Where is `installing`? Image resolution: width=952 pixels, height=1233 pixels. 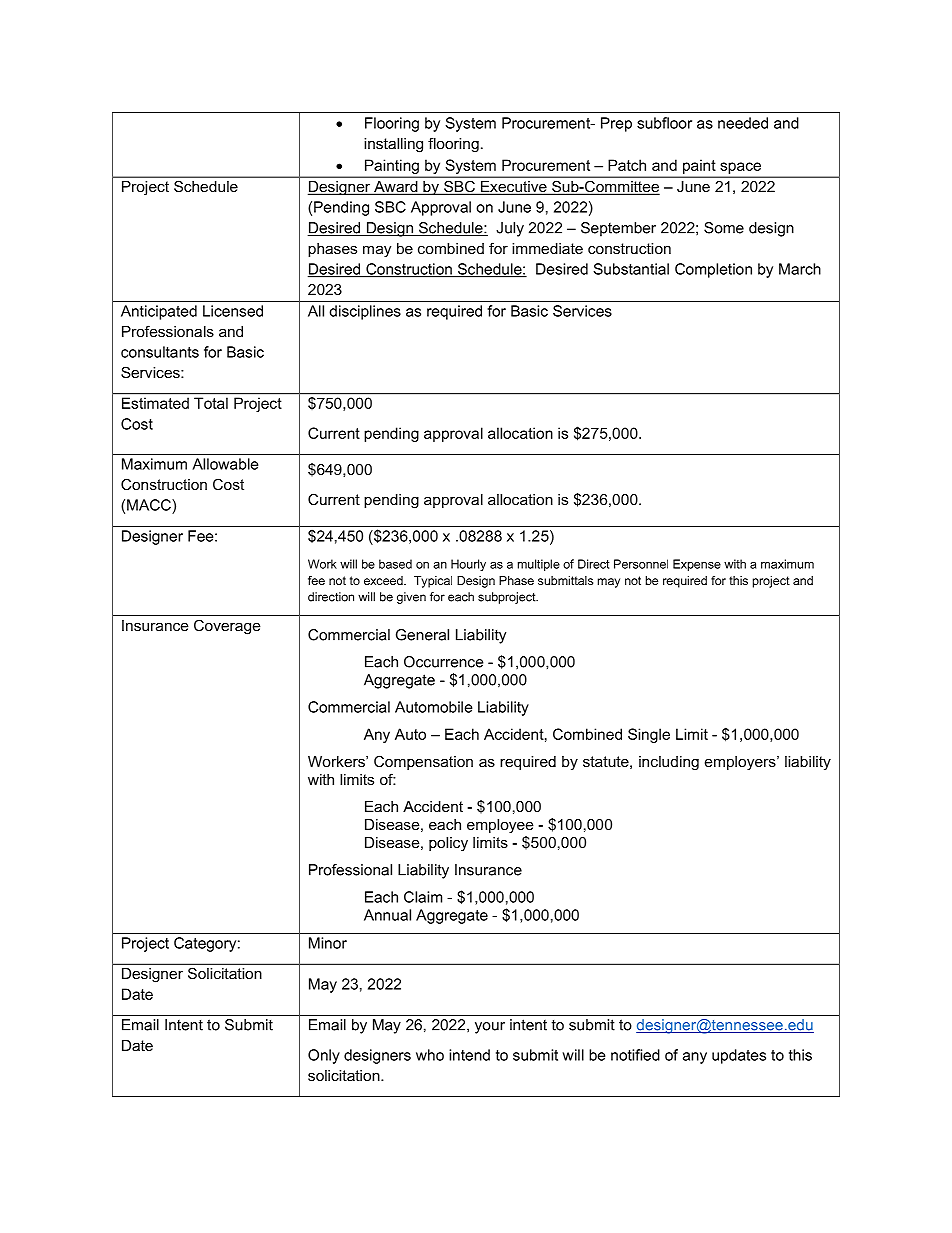 installing is located at coordinates (393, 145).
